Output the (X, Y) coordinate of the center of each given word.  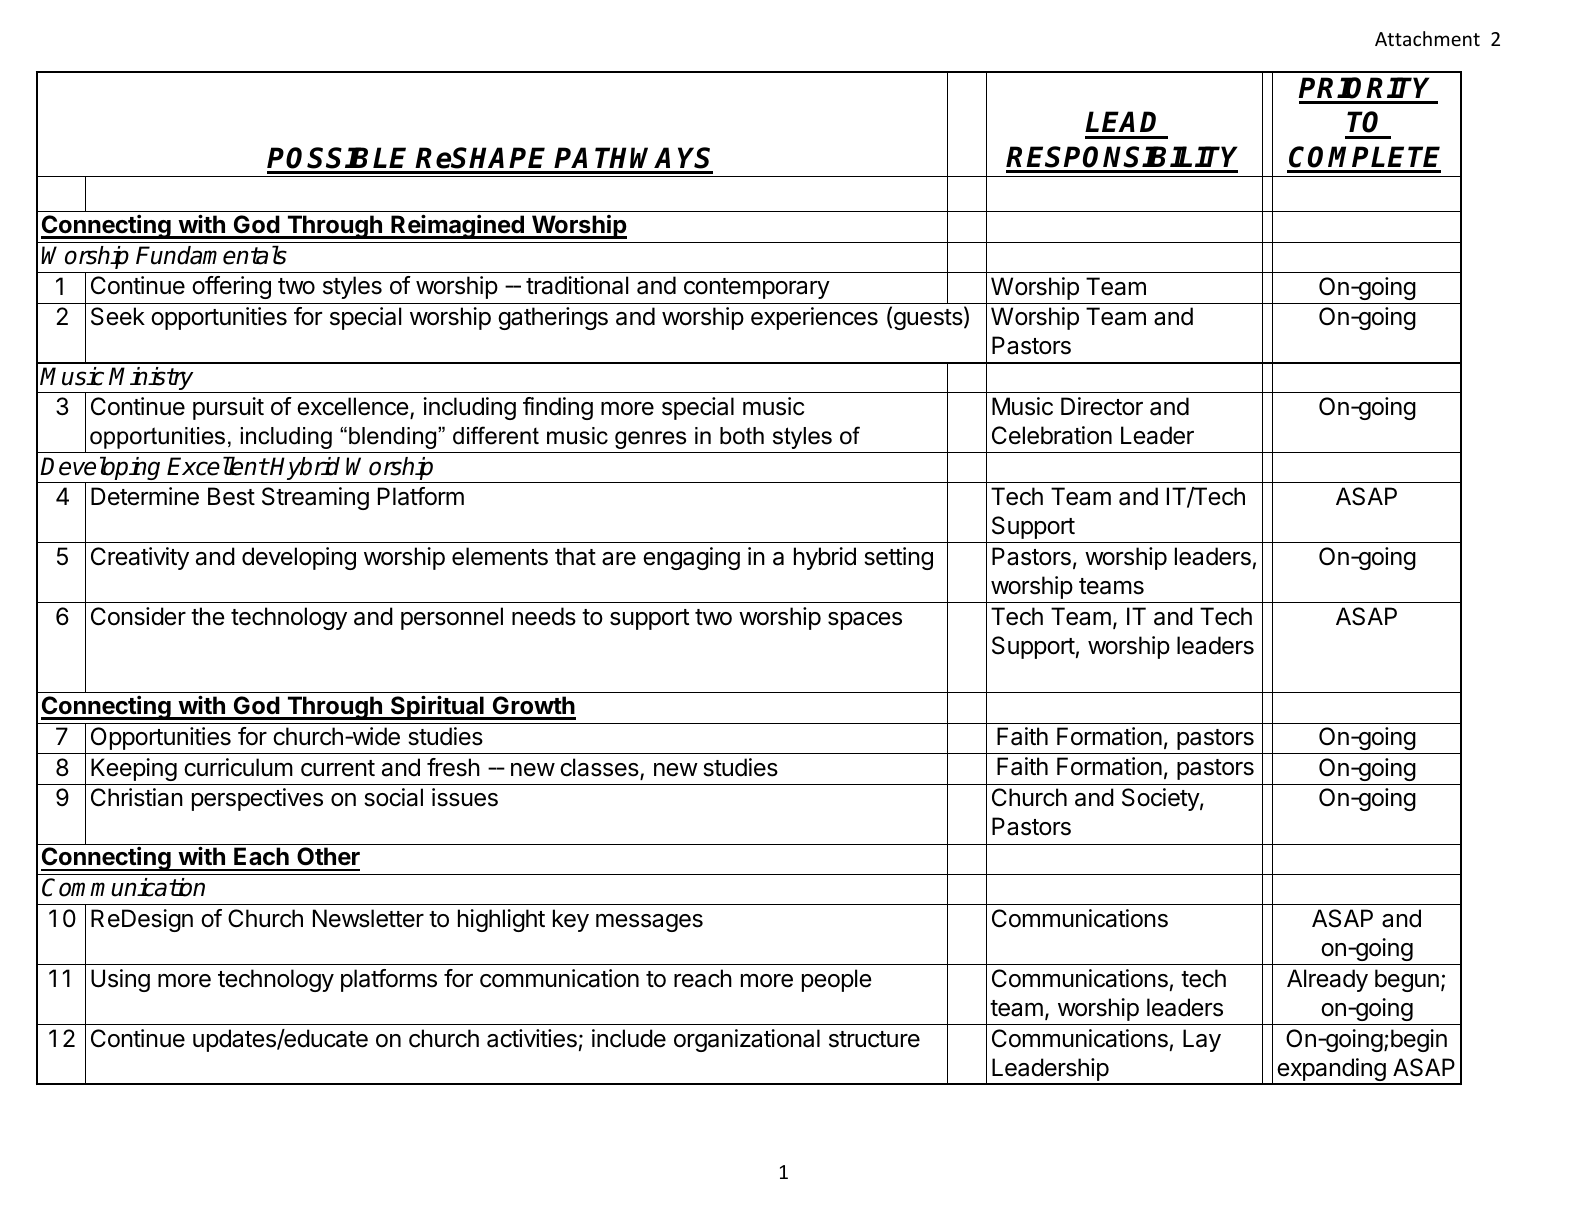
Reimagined (457, 226)
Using (120, 980)
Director (1102, 406)
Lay (1202, 1040)
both (742, 436)
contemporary (757, 288)
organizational (747, 1040)
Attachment (1427, 38)
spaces (865, 621)
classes (600, 768)
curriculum (238, 767)
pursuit (228, 408)
